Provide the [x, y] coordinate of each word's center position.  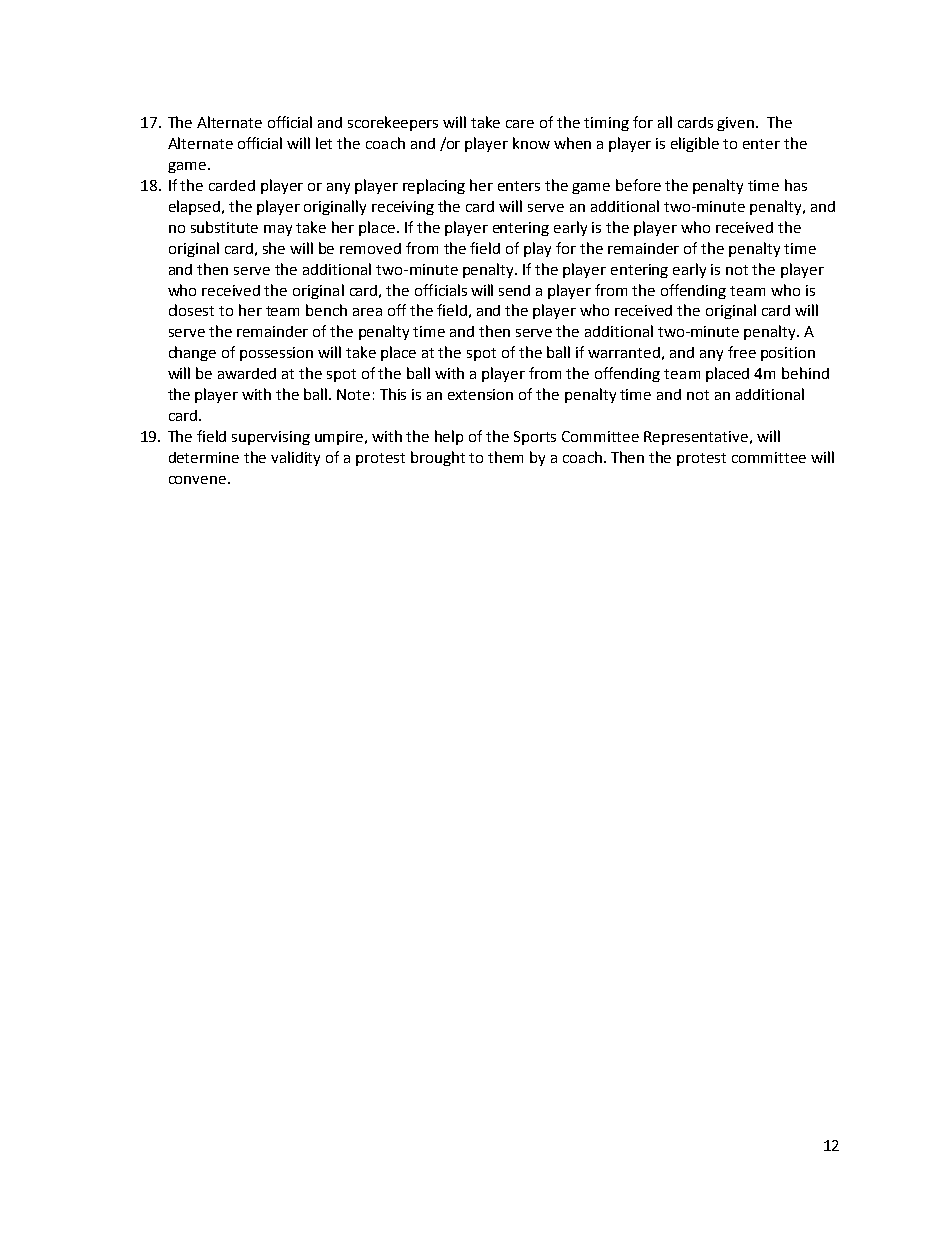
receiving [403, 208]
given [737, 124]
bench [326, 310]
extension [480, 394]
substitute [224, 227]
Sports [535, 438]
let [324, 143]
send [514, 290]
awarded [247, 373]
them [505, 457]
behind [805, 373]
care [520, 124]
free [742, 352]
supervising [271, 438]
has [796, 185]
